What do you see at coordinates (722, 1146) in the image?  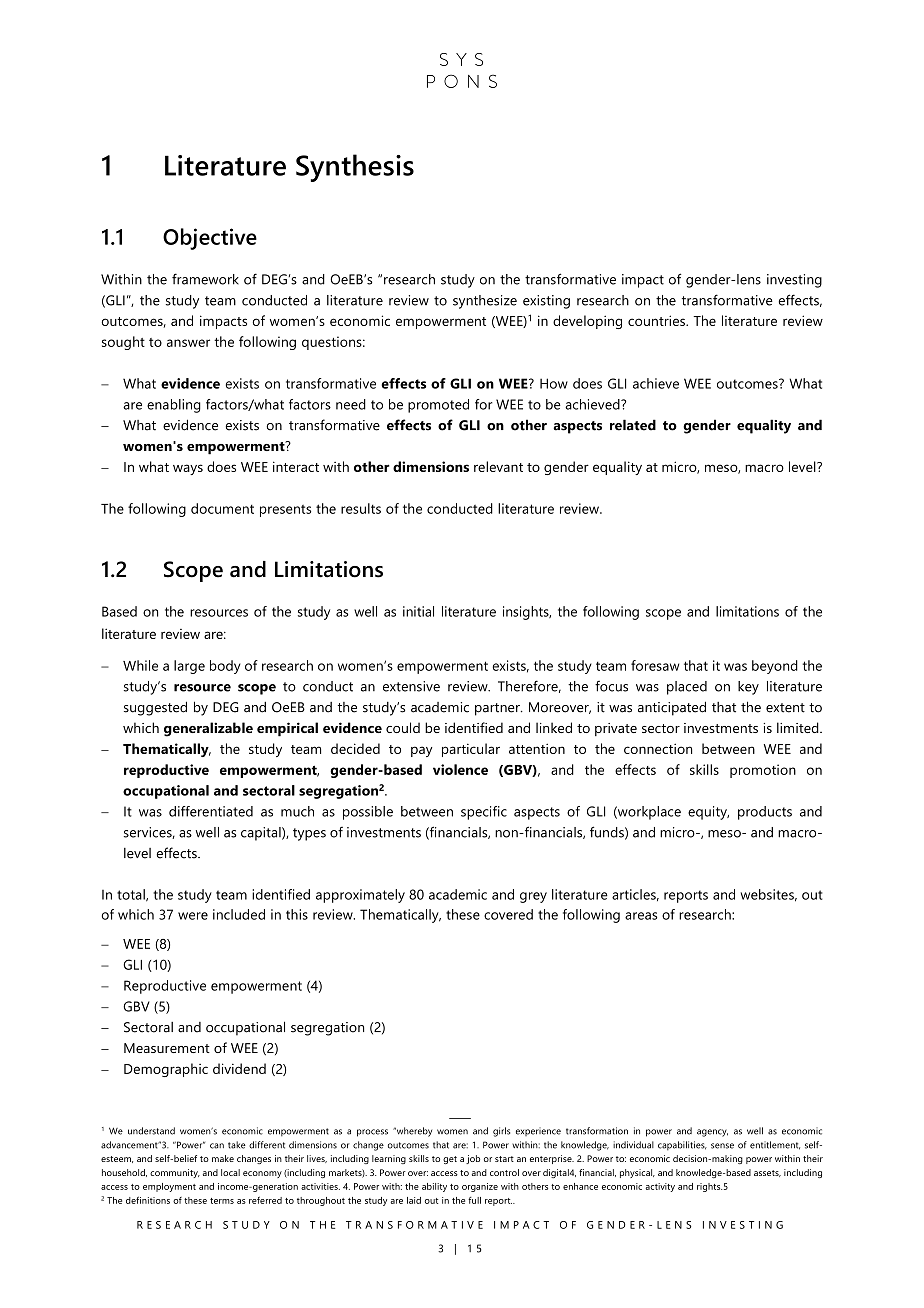 I see `sense` at bounding box center [722, 1146].
